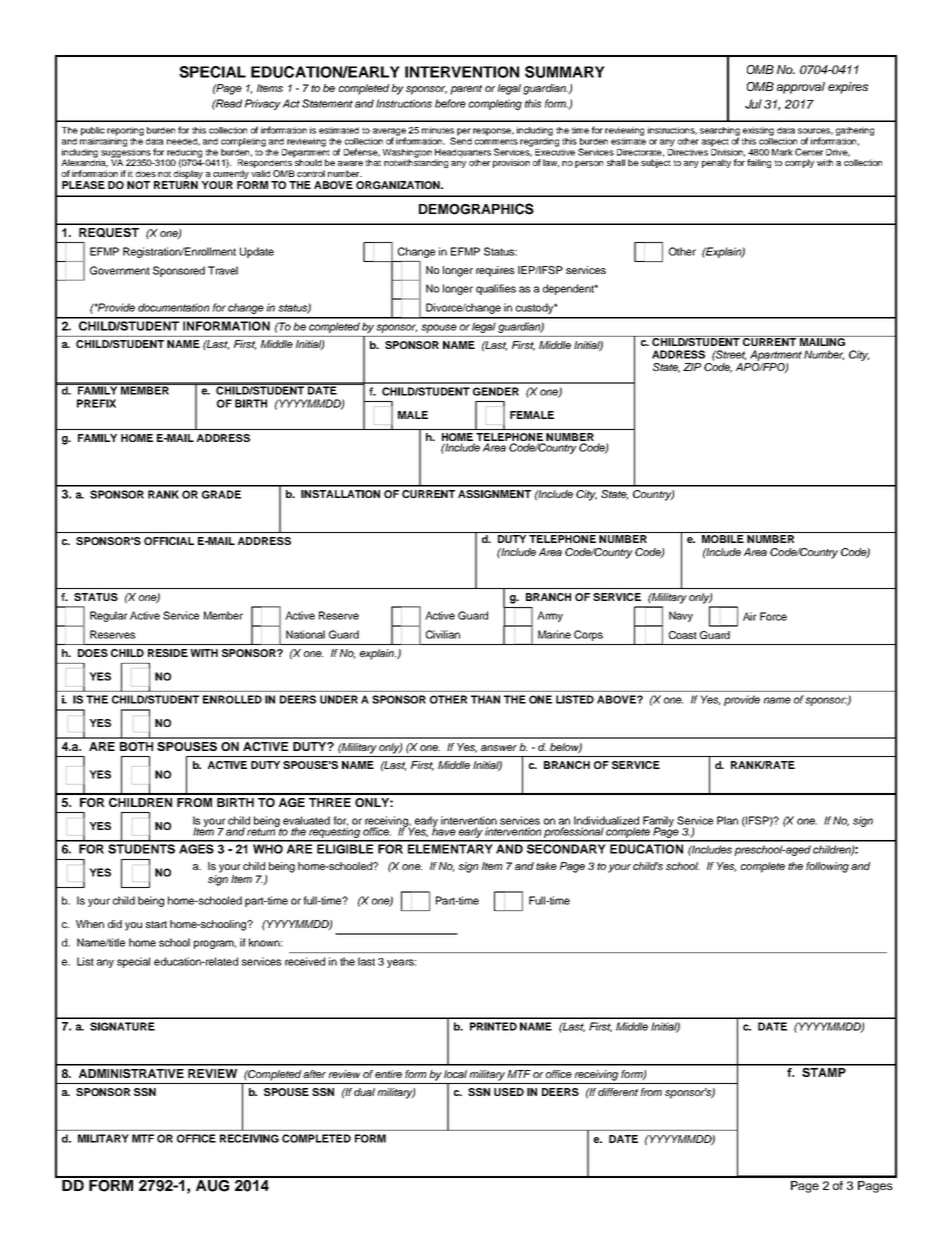  Describe the element at coordinates (125, 131) in the page. I see `reporting` at that location.
